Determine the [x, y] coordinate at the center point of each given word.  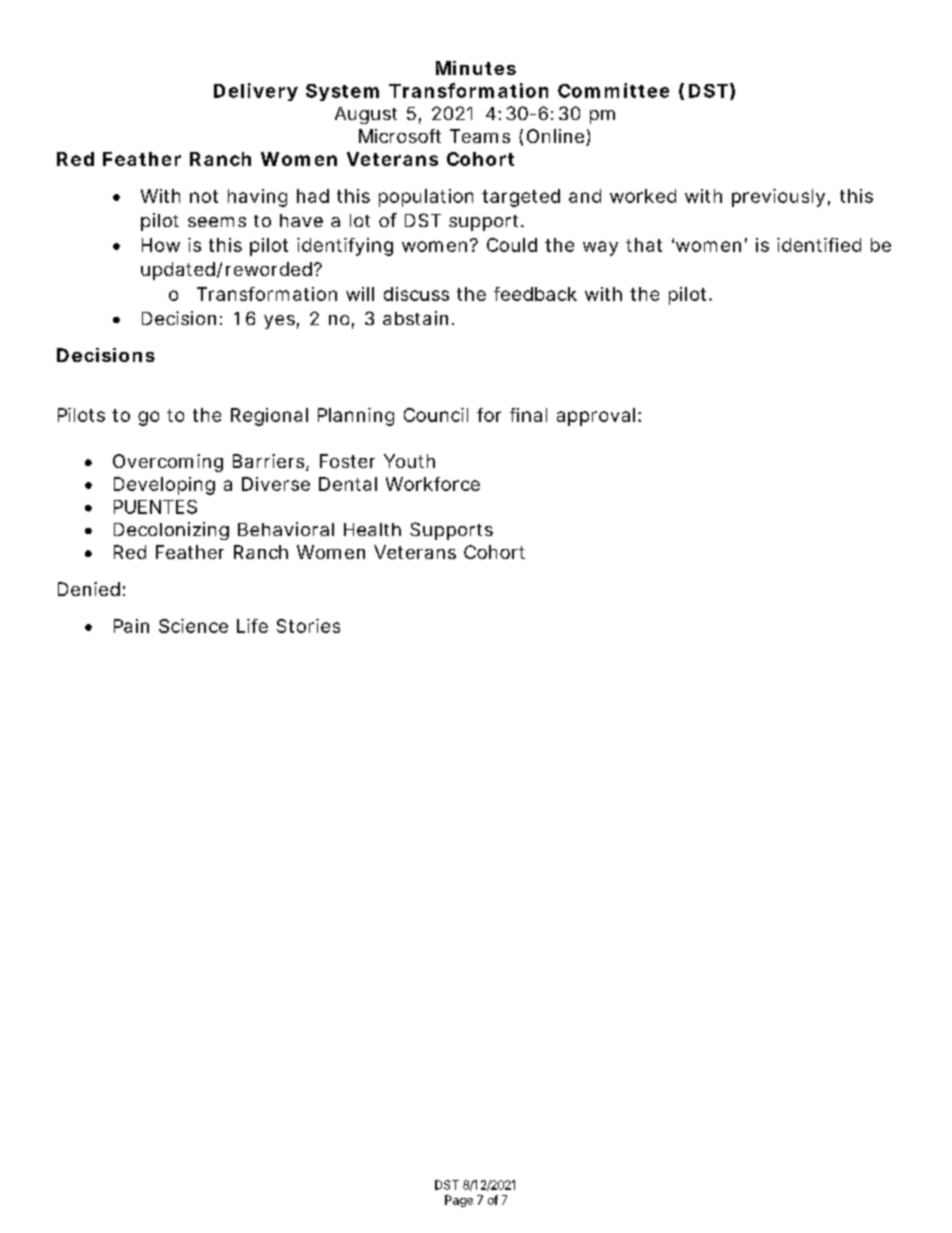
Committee [613, 90]
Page [459, 1201]
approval [596, 417]
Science [193, 626]
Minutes [476, 68]
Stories [308, 626]
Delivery [256, 92]
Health [372, 529]
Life [252, 626]
